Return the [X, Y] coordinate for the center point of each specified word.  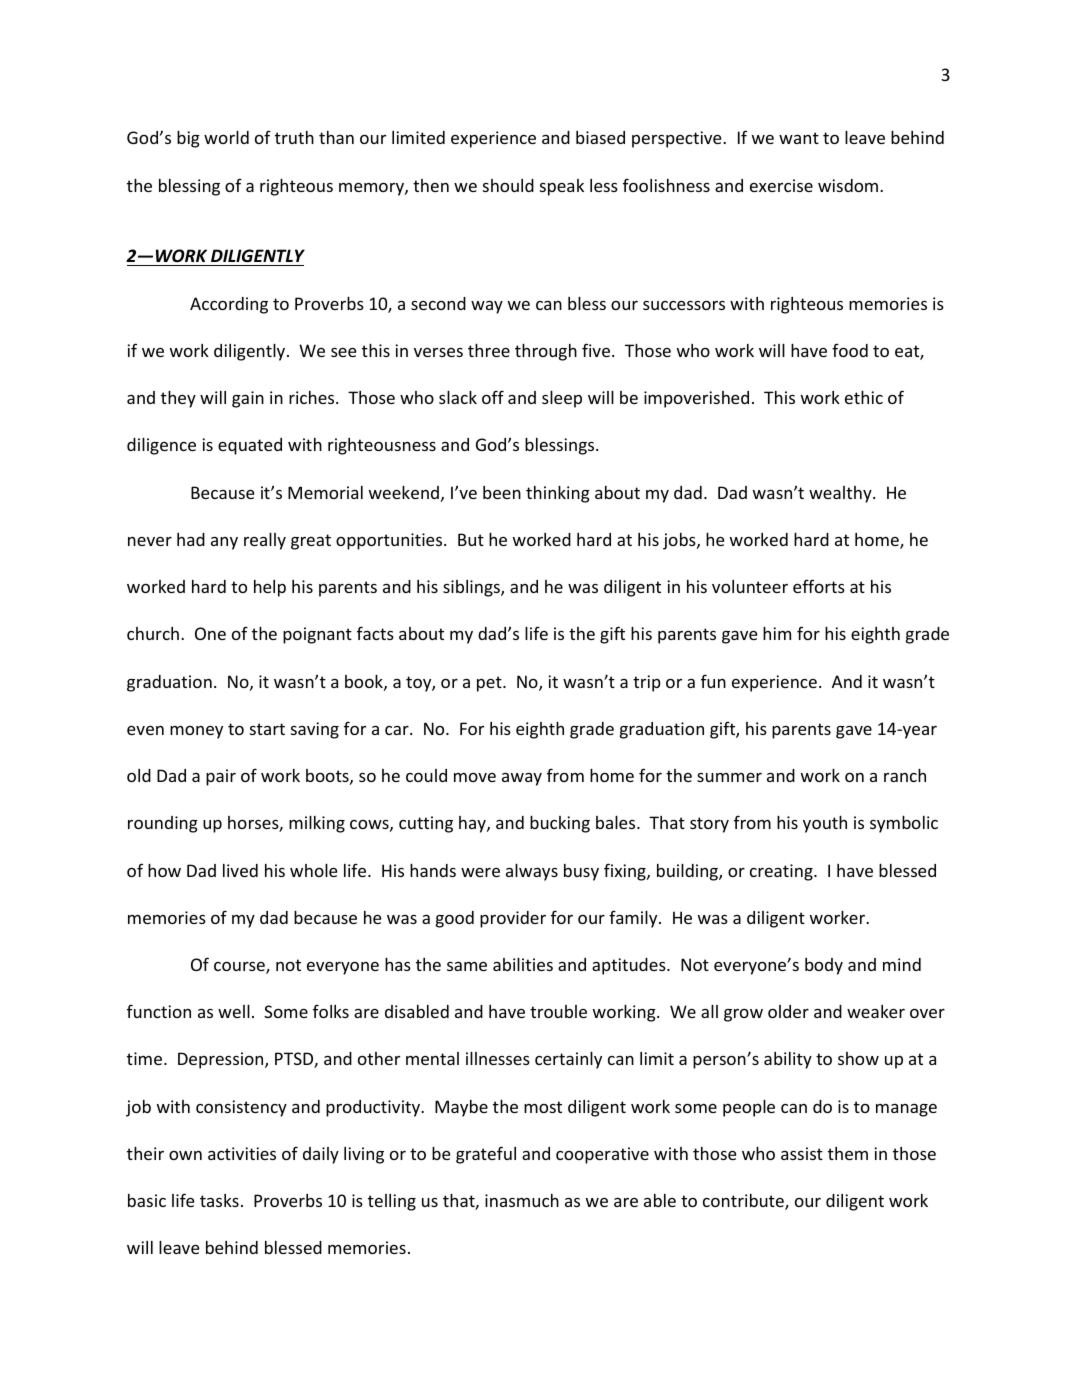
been [502, 492]
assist [802, 1153]
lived [240, 870]
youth [825, 824]
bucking [560, 824]
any [224, 543]
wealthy [841, 494]
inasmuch [522, 1200]
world [226, 137]
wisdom [848, 185]
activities [242, 1153]
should [508, 185]
